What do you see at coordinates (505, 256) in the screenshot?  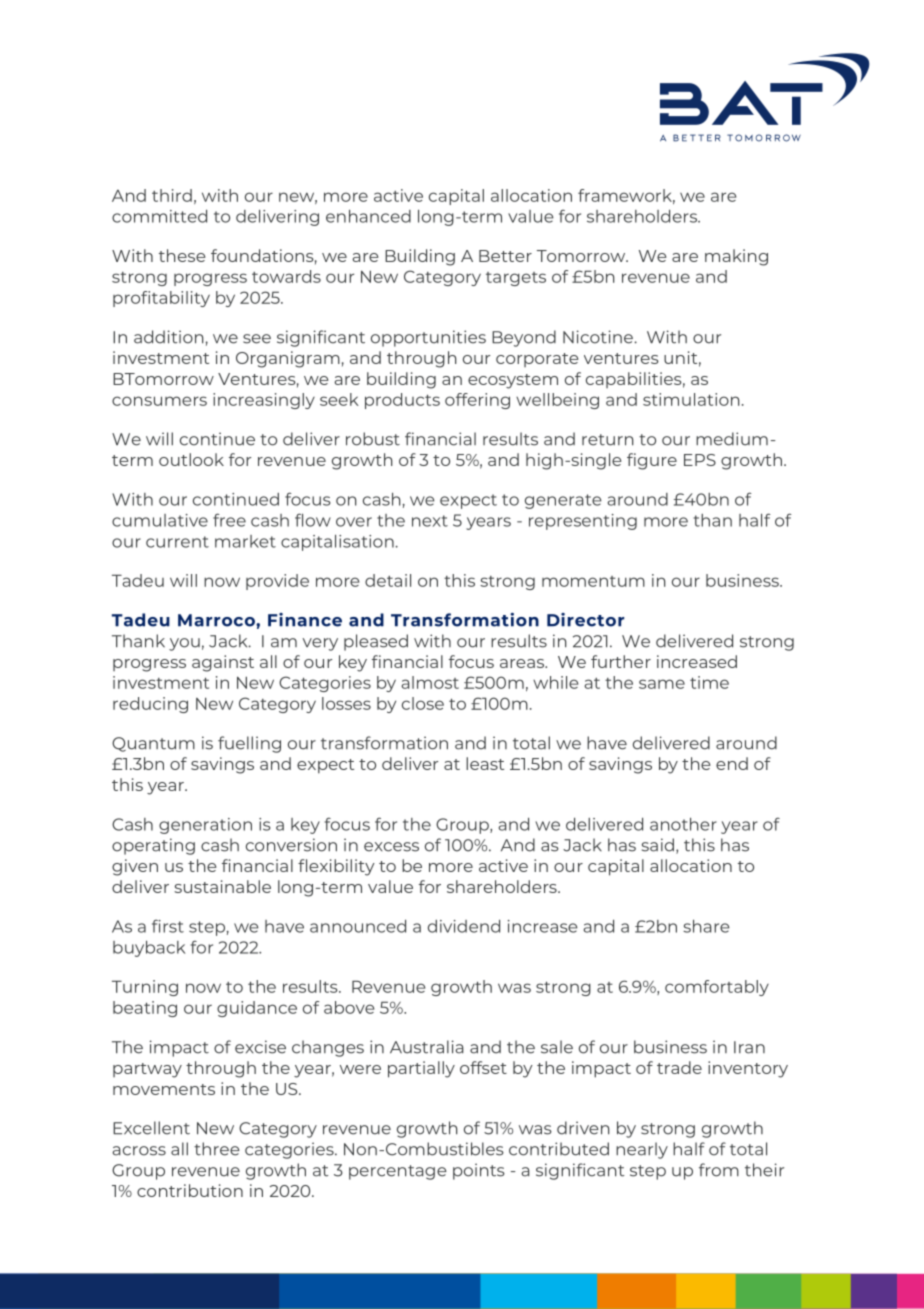 I see `Better` at bounding box center [505, 256].
